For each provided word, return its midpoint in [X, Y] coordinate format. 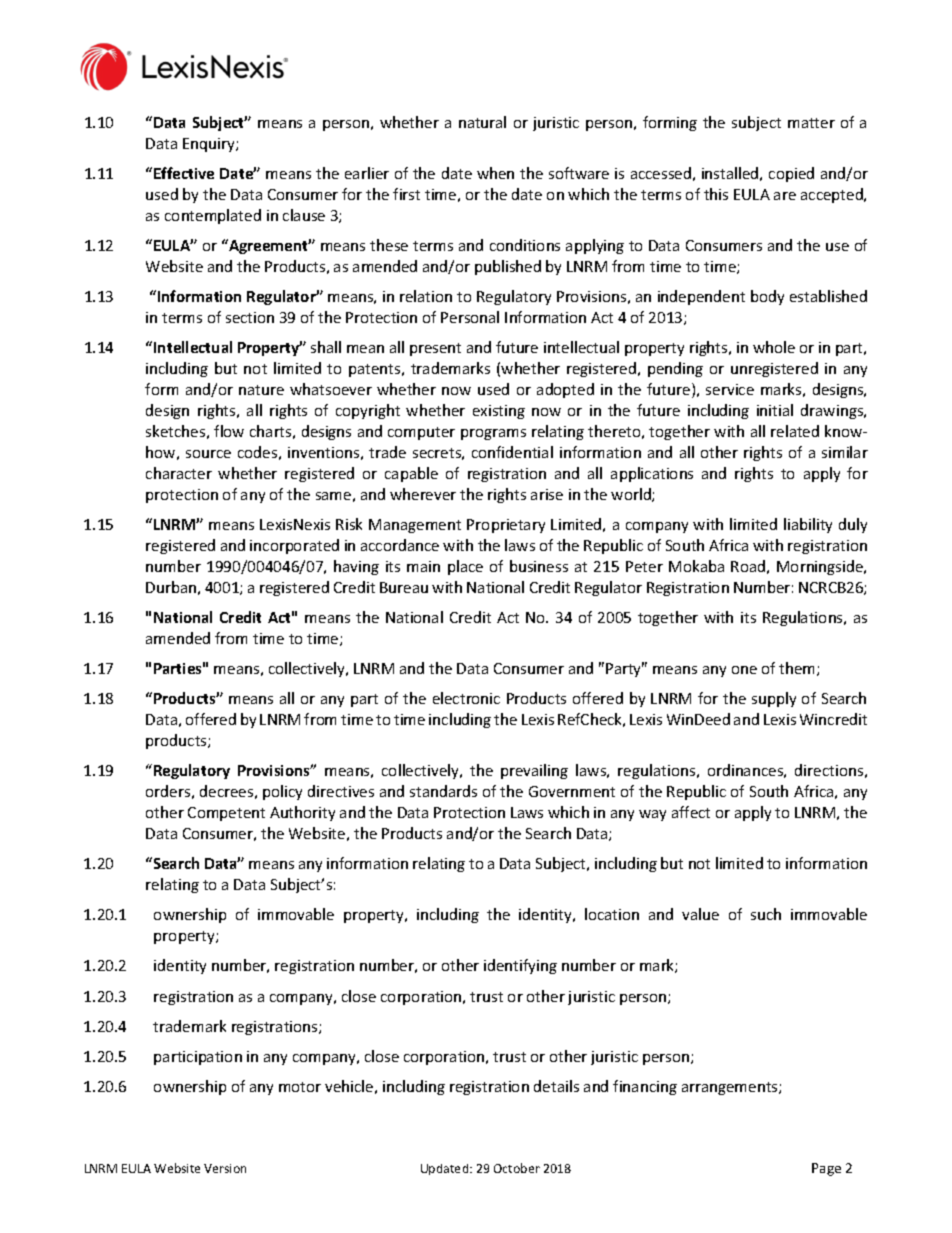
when [495, 173]
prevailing [534, 771]
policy [282, 792]
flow [229, 431]
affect [691, 812]
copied [791, 174]
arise [547, 494]
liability [808, 525]
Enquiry [210, 145]
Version [225, 1168]
